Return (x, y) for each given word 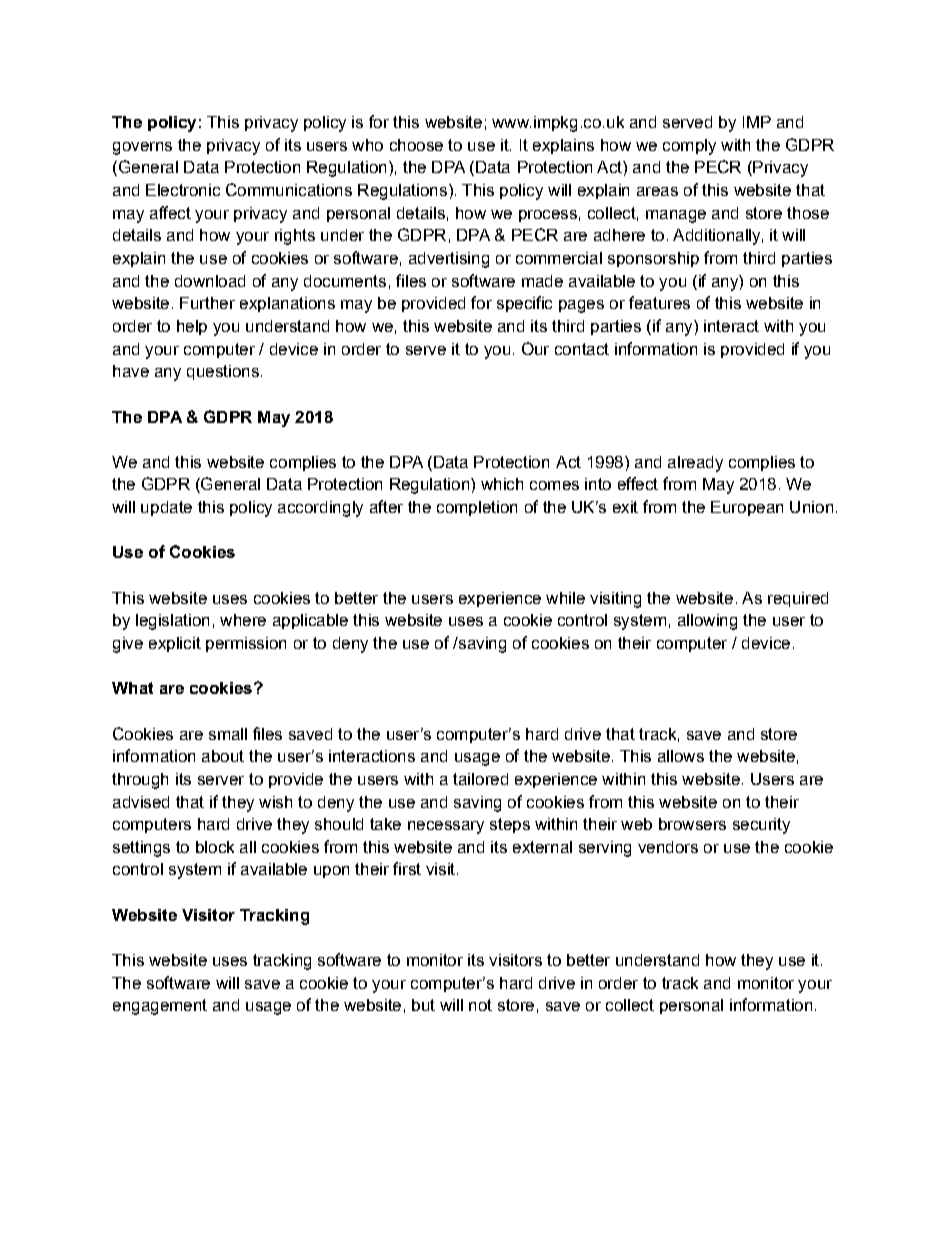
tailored (480, 779)
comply (689, 147)
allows (681, 756)
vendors (668, 847)
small (228, 734)
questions (223, 372)
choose (416, 145)
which (502, 484)
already (695, 464)
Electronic (183, 190)
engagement (160, 1007)
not (480, 1005)
